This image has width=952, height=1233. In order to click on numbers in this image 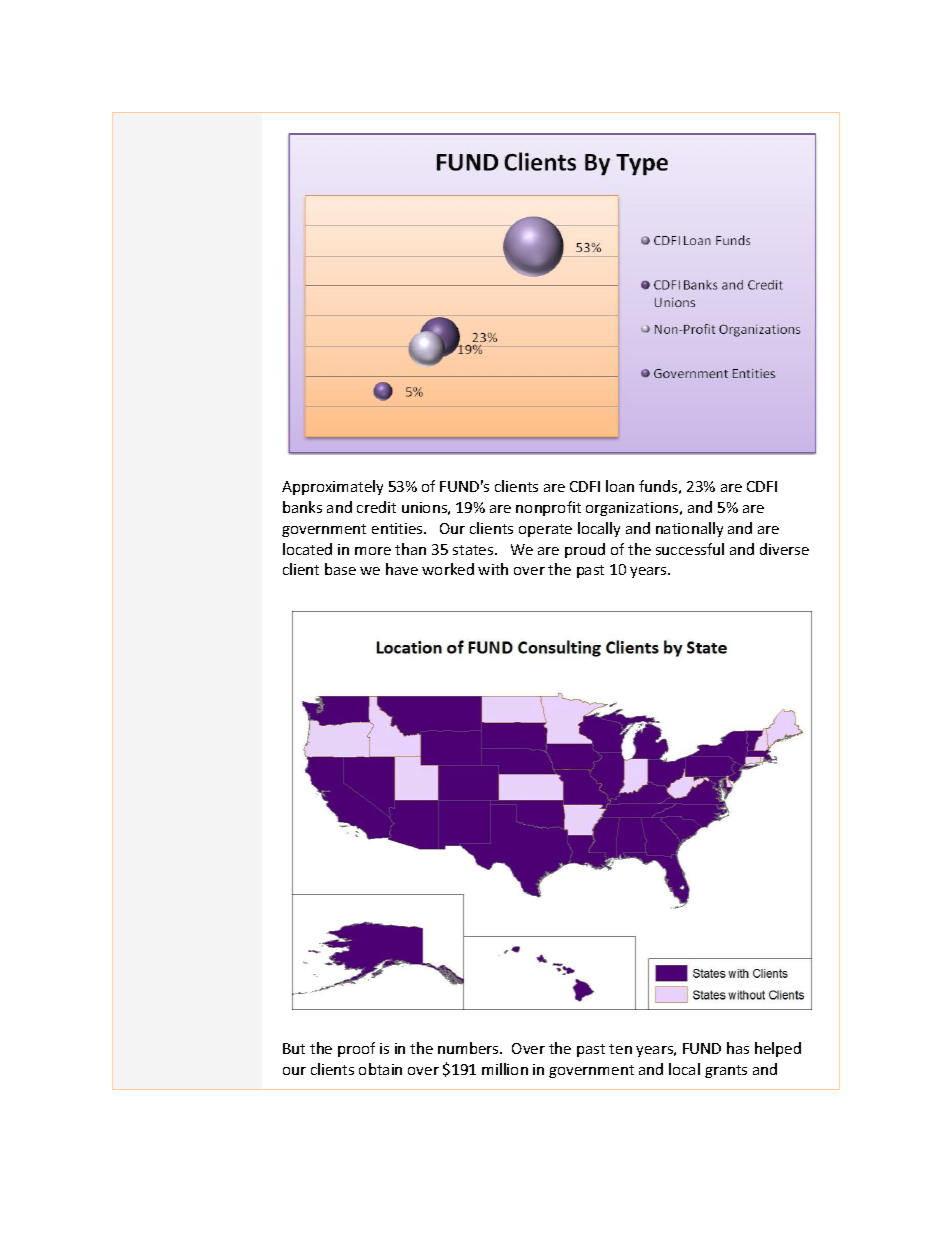, I will do `click(469, 1048)`.
